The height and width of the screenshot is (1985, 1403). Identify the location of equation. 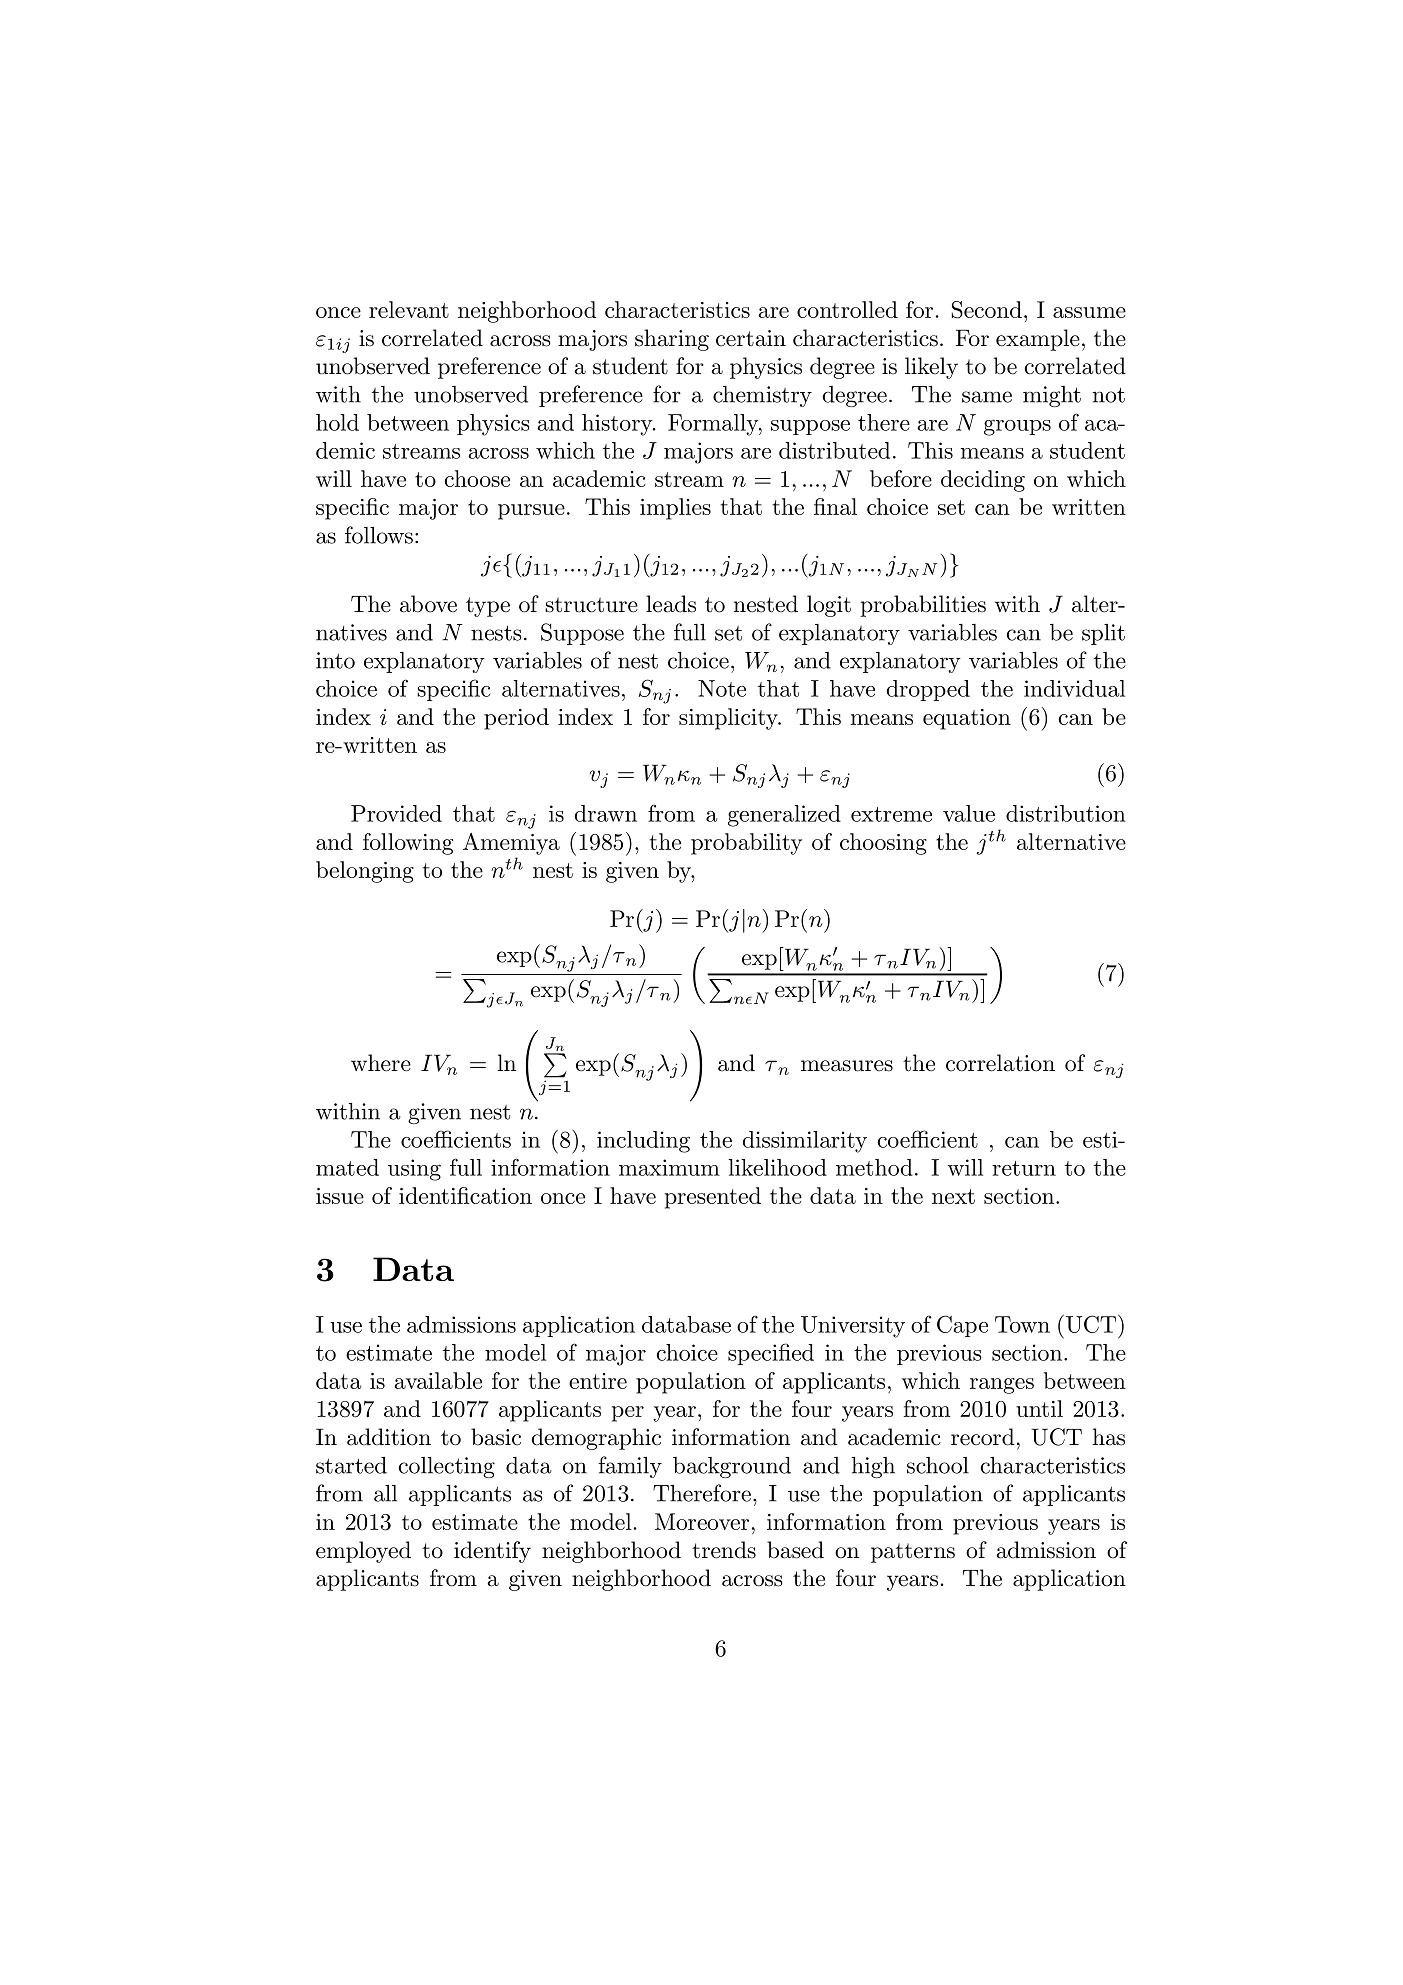
(967, 719).
